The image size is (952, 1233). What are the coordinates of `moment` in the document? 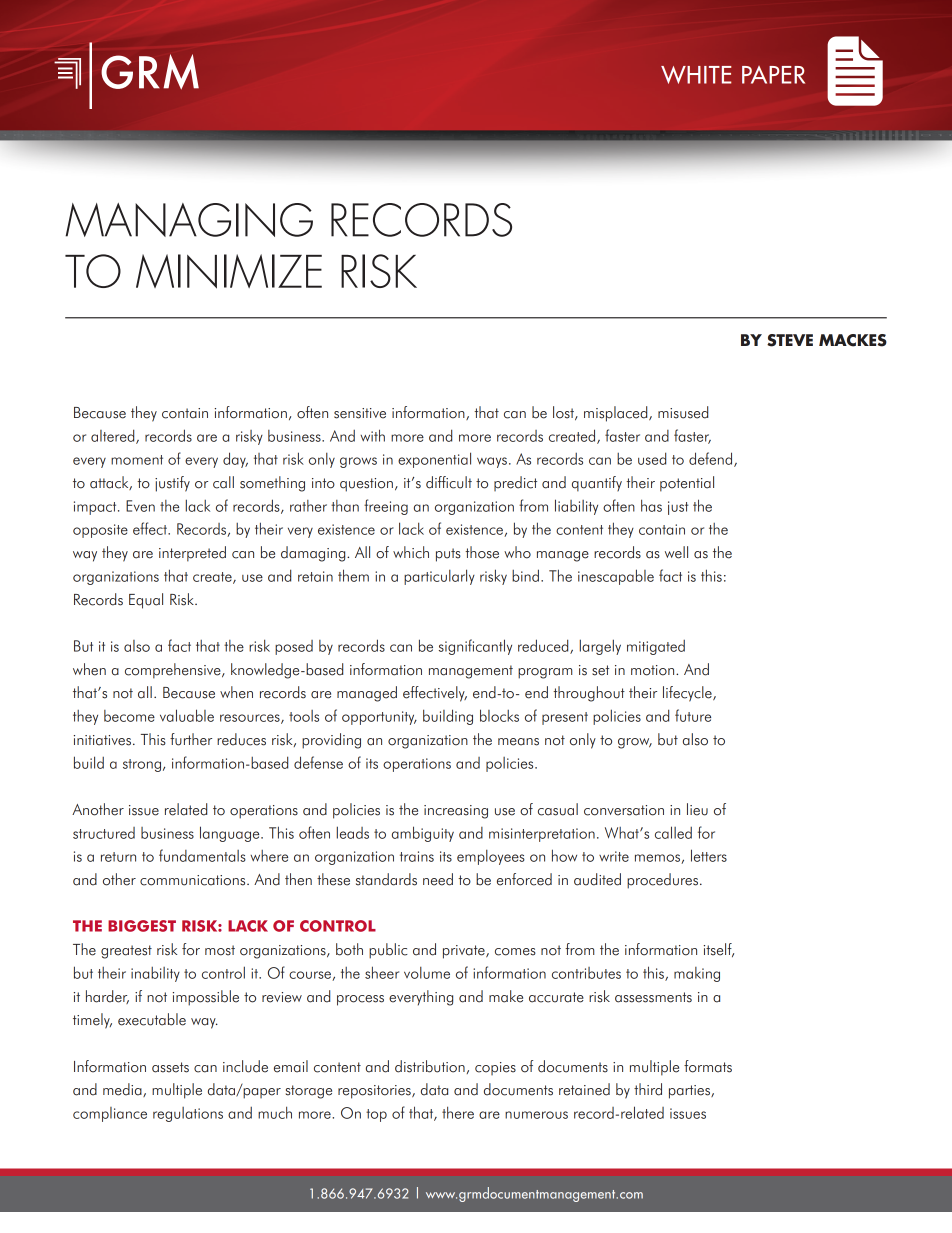 It's located at (137, 460).
